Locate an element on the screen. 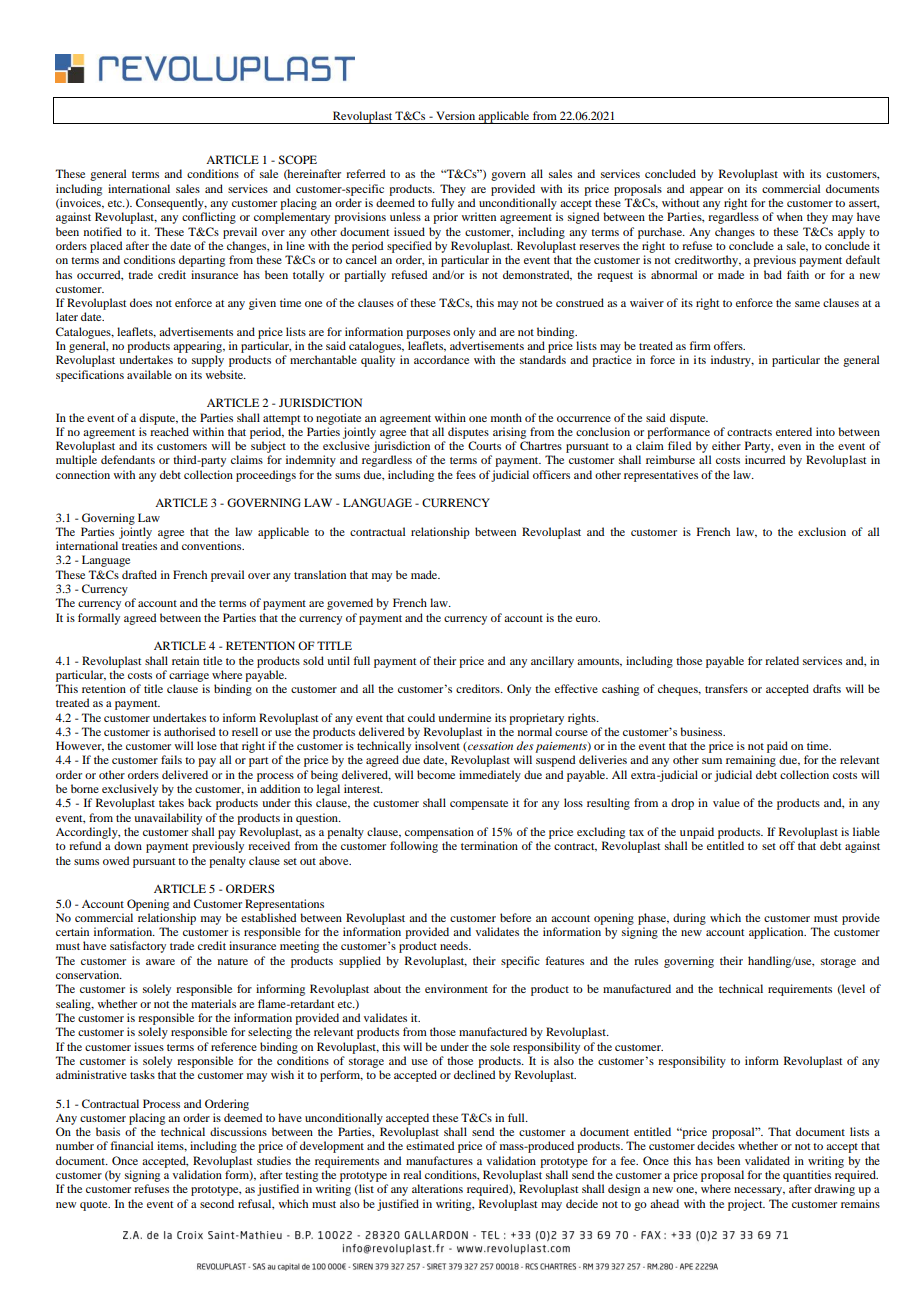  conflicting is located at coordinates (209, 218).
